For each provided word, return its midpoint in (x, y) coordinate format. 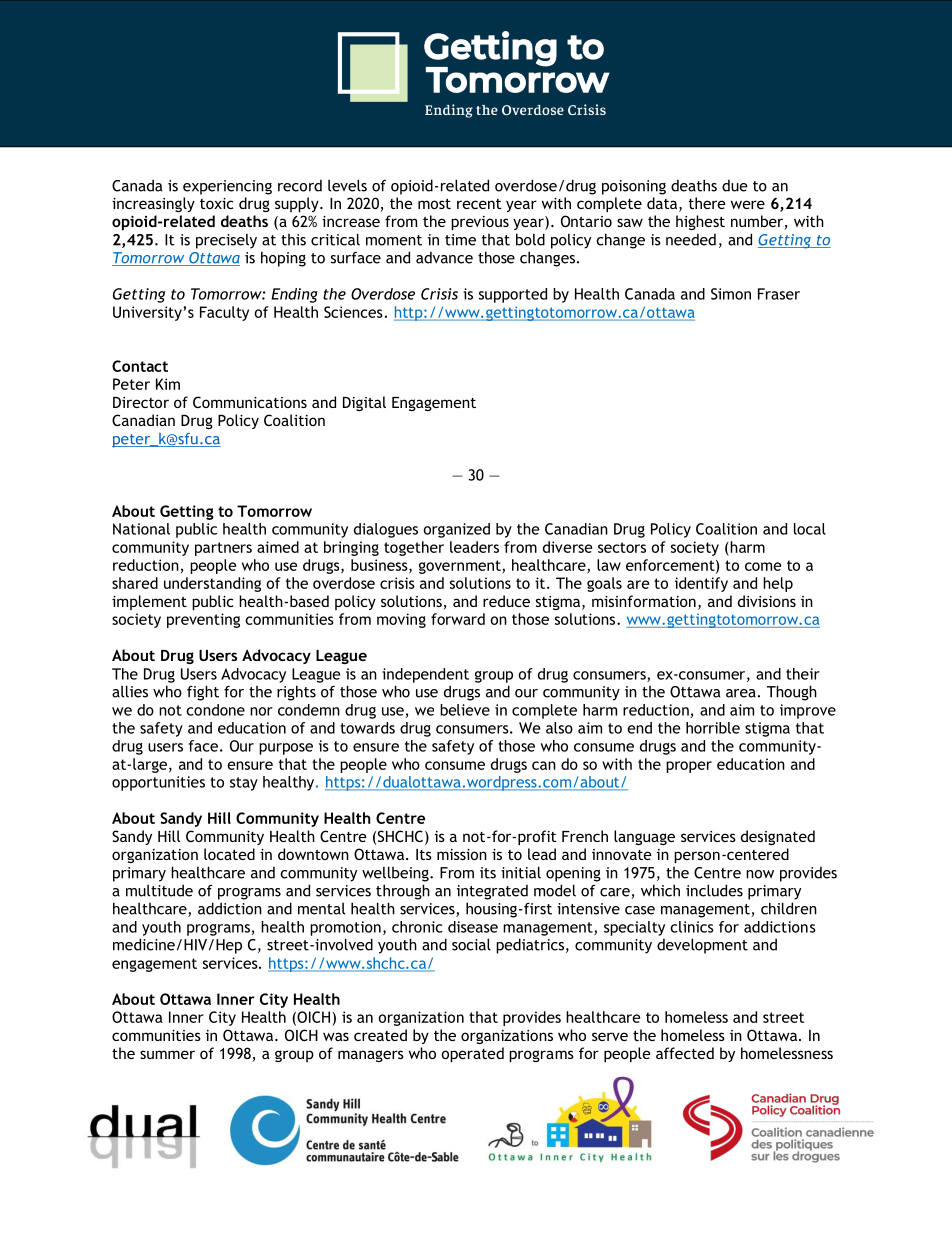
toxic (217, 203)
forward (458, 619)
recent (479, 204)
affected (685, 1053)
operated (473, 1054)
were (748, 204)
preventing (203, 620)
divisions (767, 601)
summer (167, 1054)
